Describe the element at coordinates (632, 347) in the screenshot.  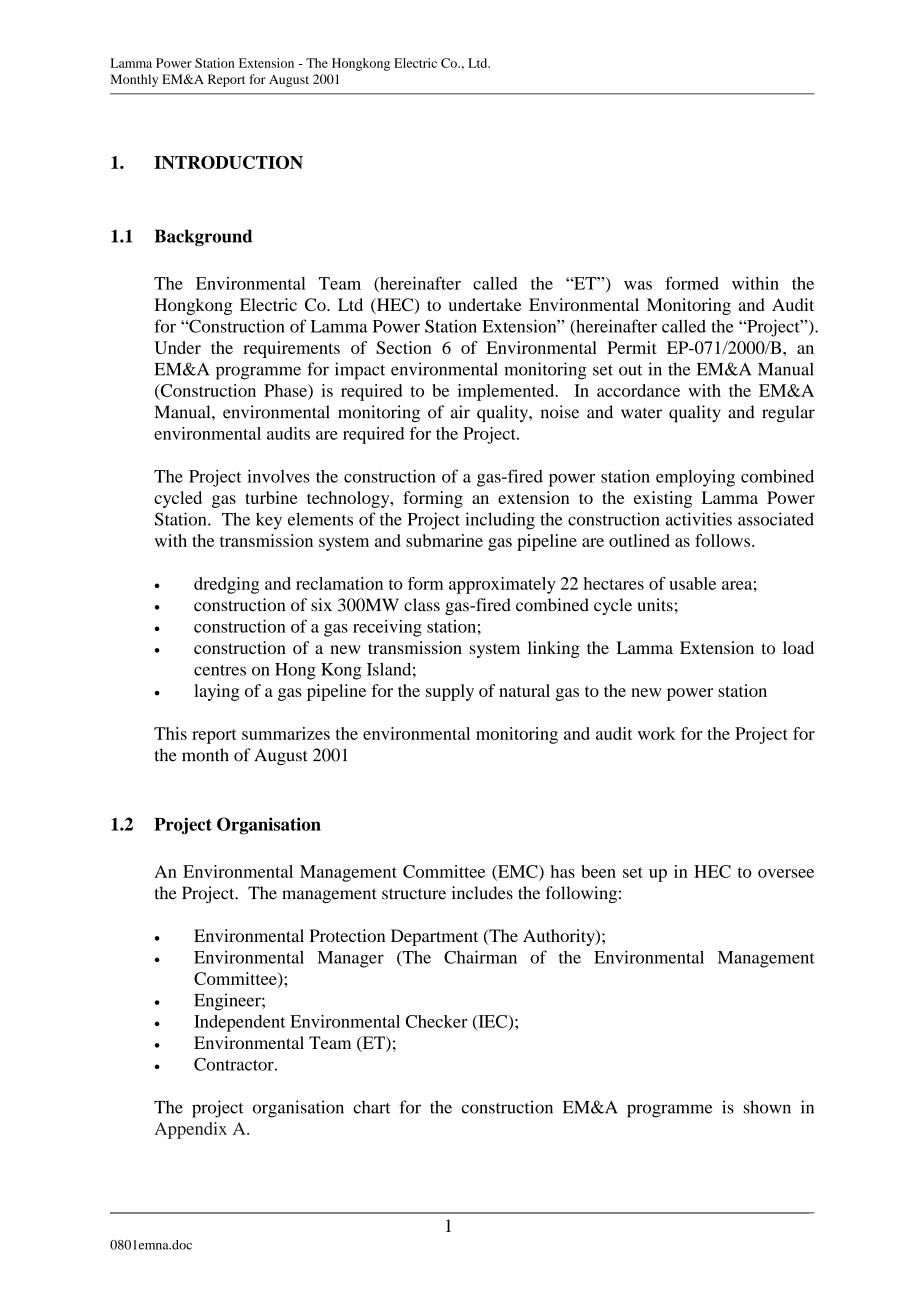
I see `Permit` at that location.
